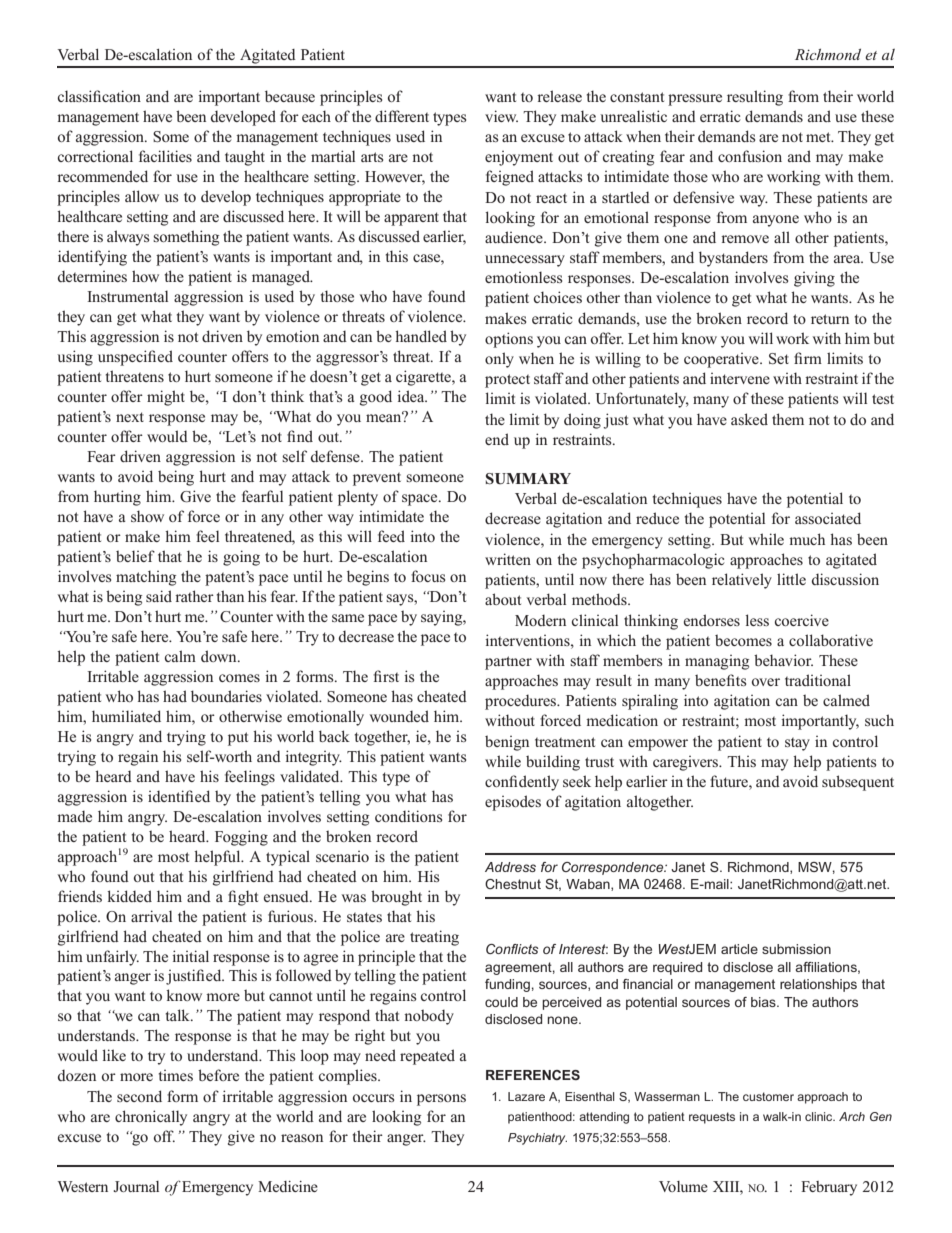 The width and height of the screenshot is (952, 1233). Describe the element at coordinates (501, 116) in the screenshot. I see `view` at that location.
